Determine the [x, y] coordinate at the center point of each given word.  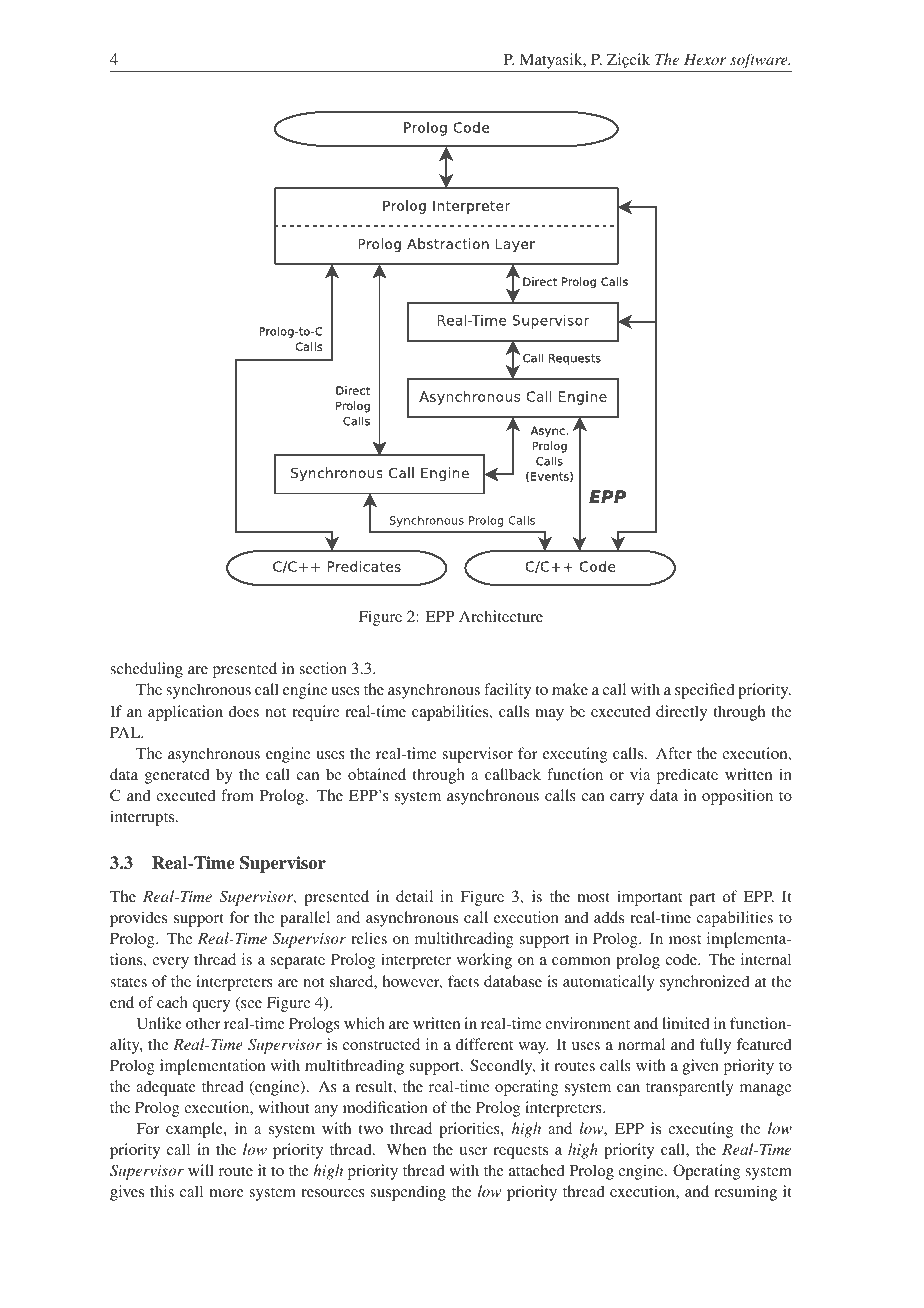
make [570, 689]
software [760, 61]
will [201, 1170]
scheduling [146, 670]
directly [681, 713]
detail [414, 896]
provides [138, 919]
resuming [745, 1193]
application [185, 713]
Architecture [501, 616]
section [323, 668]
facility [507, 691]
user [473, 1151]
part [702, 899]
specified [705, 691]
